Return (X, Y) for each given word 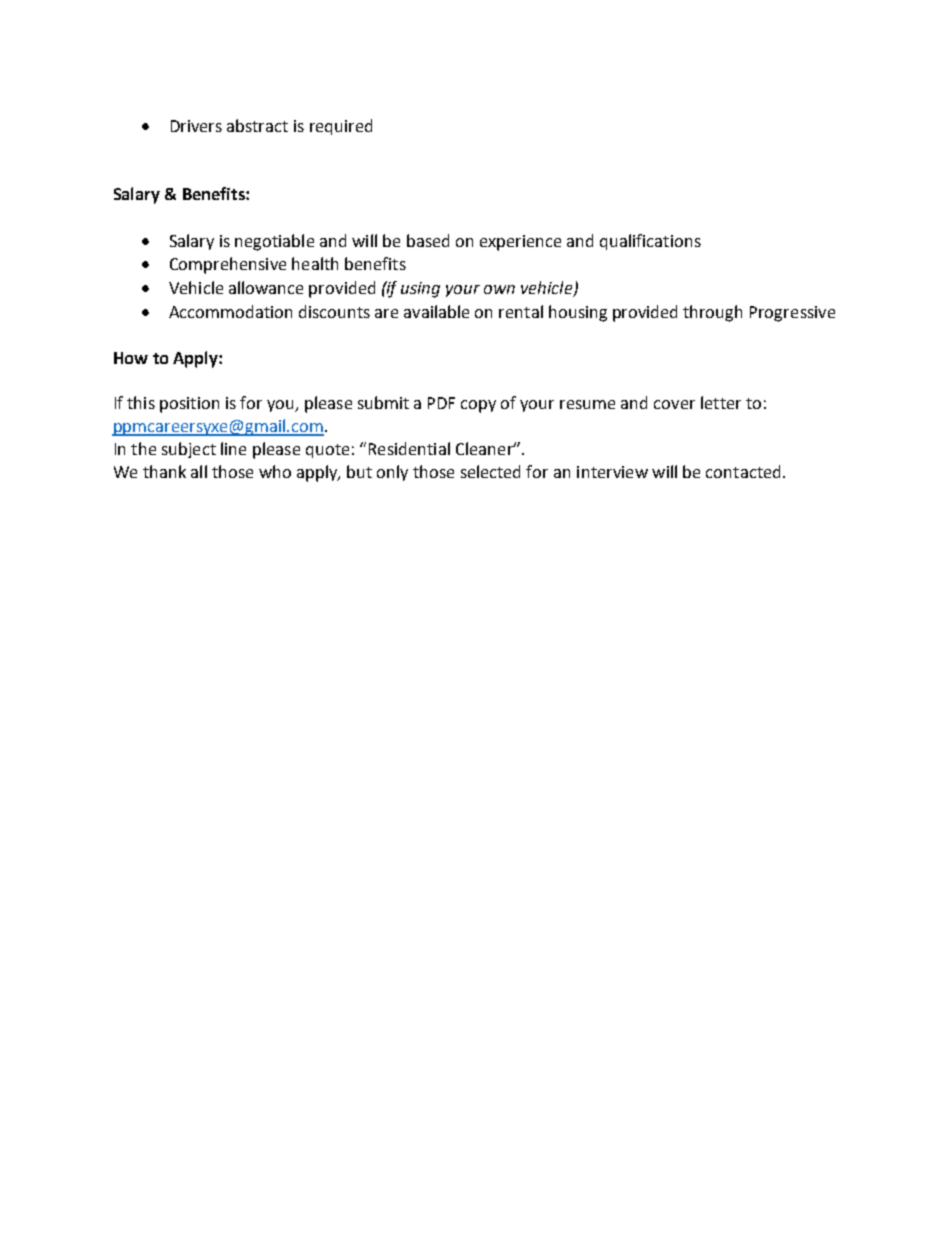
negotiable (274, 242)
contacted (743, 471)
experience (520, 243)
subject (189, 450)
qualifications (650, 242)
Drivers (196, 126)
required (341, 127)
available (436, 311)
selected (490, 471)
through (712, 313)
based (428, 240)
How (131, 358)
